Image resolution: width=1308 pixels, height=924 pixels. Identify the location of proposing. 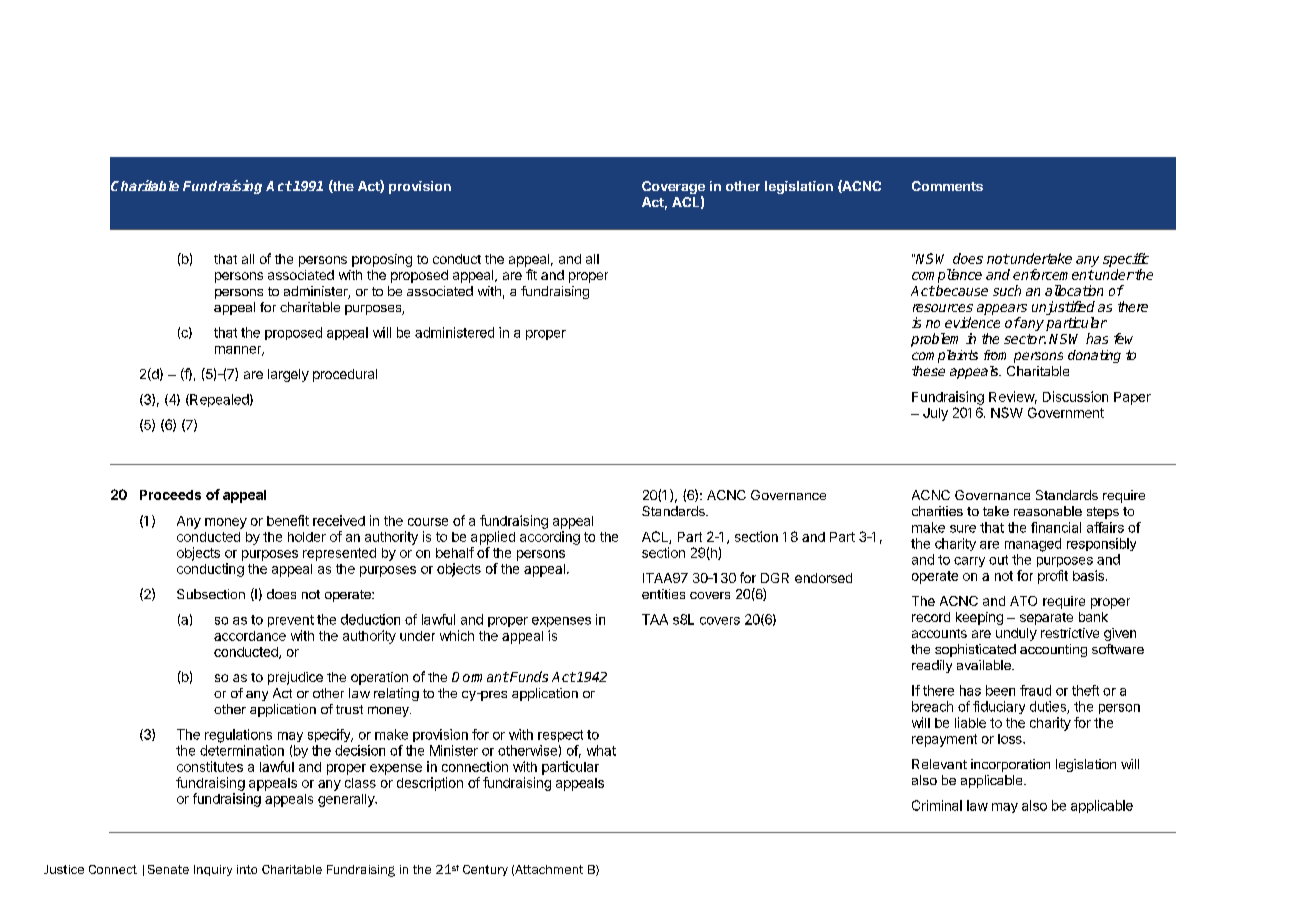
(382, 260).
